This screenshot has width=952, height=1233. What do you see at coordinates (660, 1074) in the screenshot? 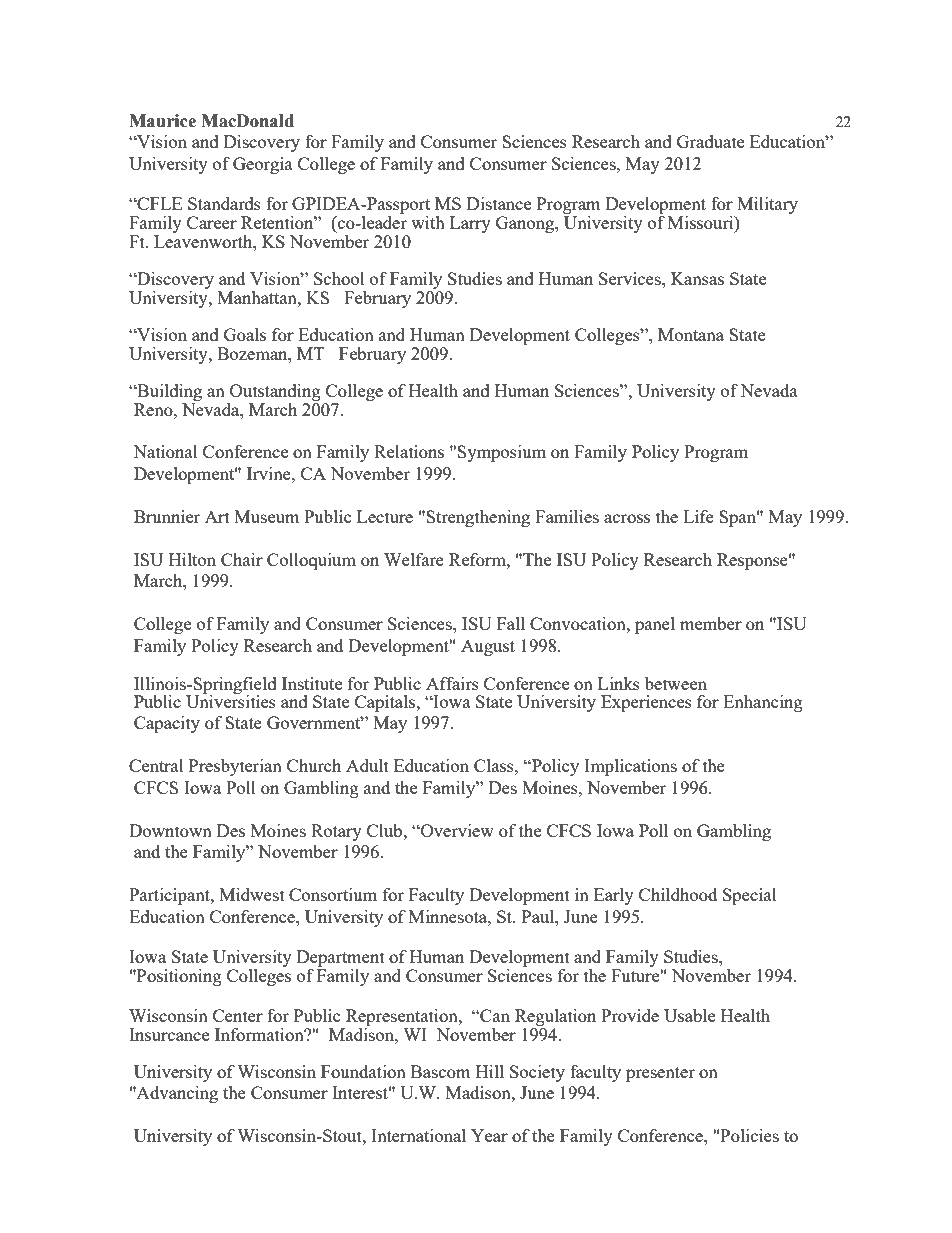
I see `presenter` at bounding box center [660, 1074].
